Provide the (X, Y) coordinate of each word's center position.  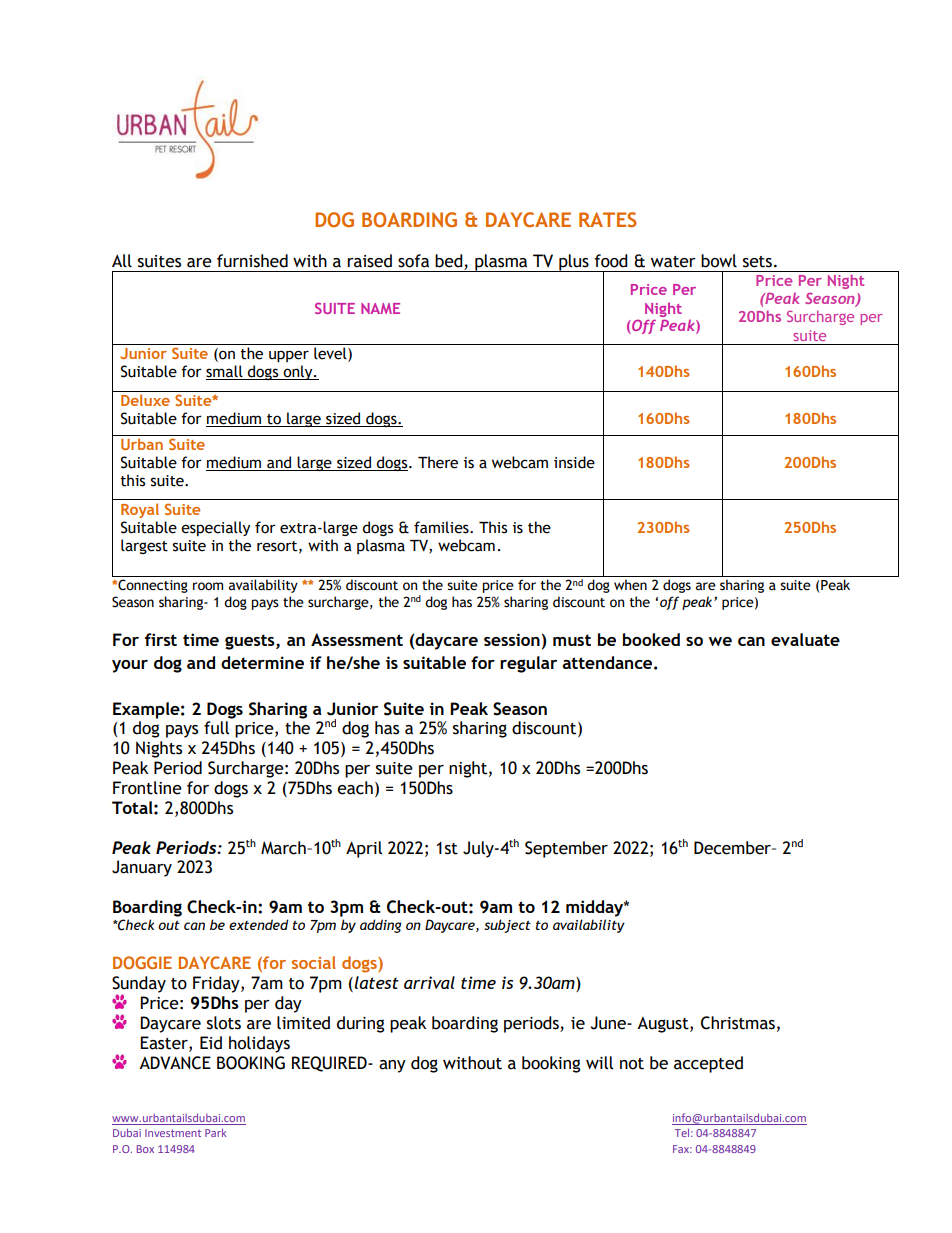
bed (450, 262)
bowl (719, 261)
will (599, 1063)
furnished (252, 261)
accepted (708, 1064)
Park (216, 1132)
